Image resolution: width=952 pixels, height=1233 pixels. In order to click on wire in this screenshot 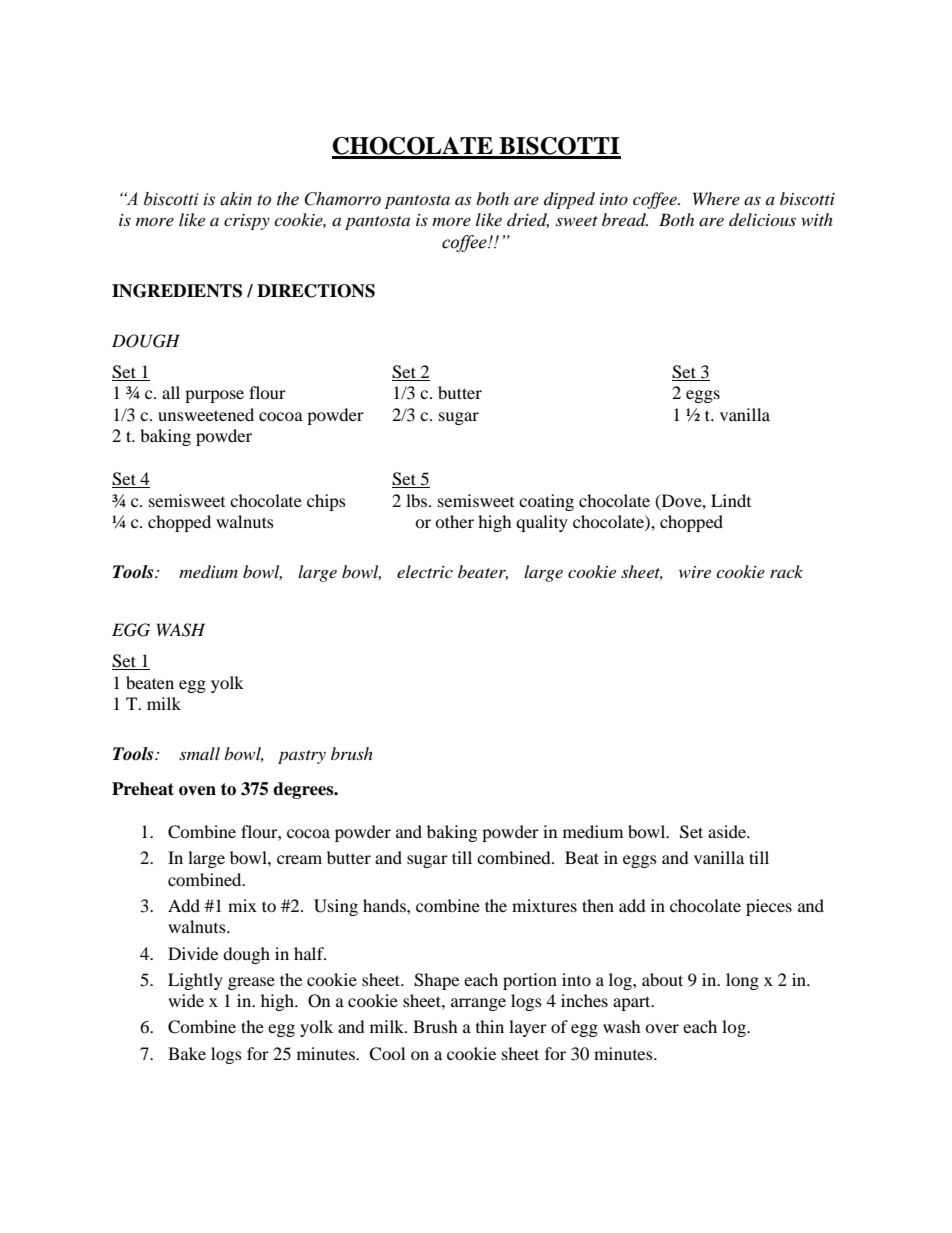, I will do `click(695, 572)`.
